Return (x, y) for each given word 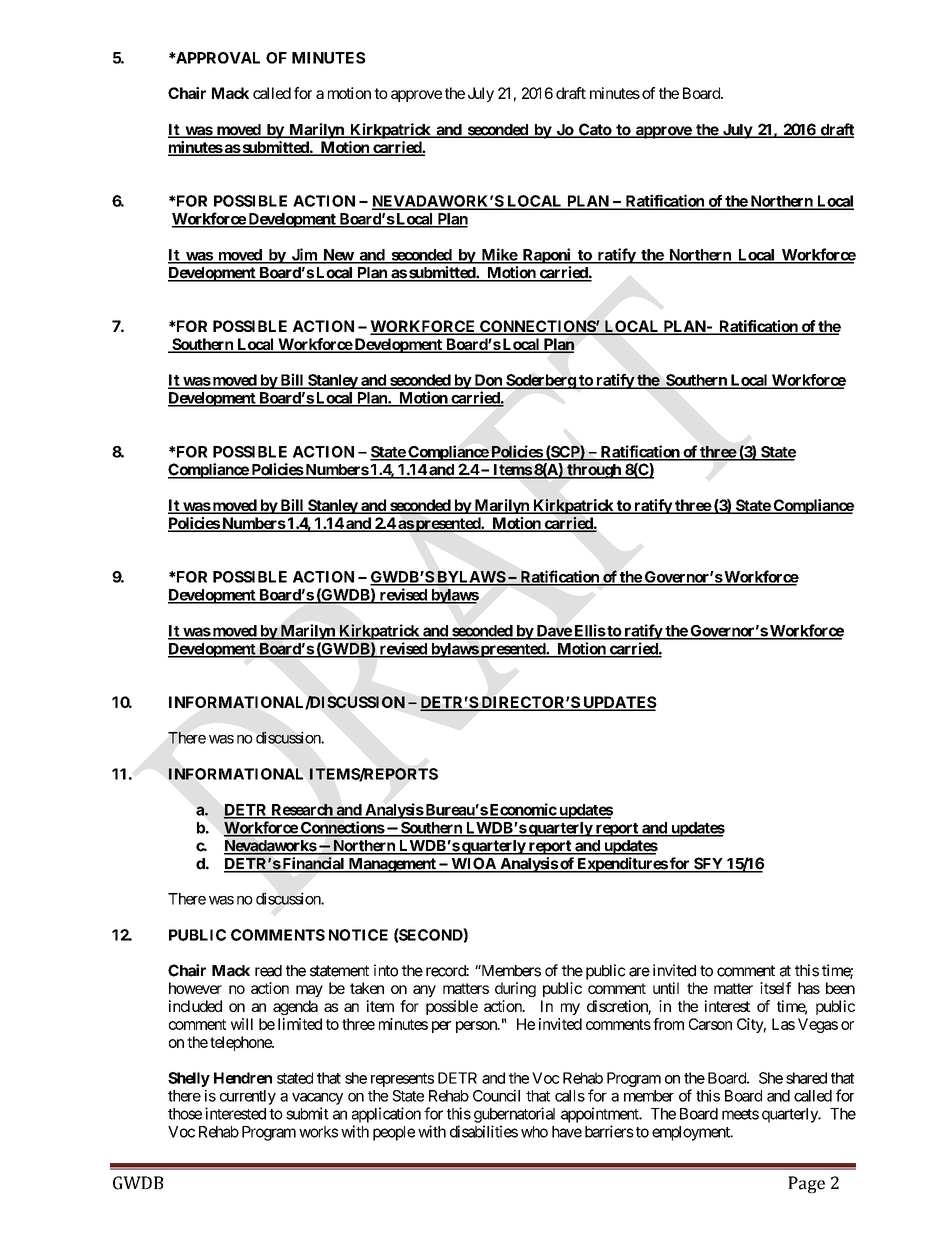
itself (775, 988)
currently (248, 1097)
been (840, 988)
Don (488, 381)
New (338, 256)
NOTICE (358, 935)
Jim (304, 255)
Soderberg (540, 381)
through (594, 471)
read (268, 971)
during (515, 989)
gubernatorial (514, 1115)
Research (301, 811)
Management (392, 865)
